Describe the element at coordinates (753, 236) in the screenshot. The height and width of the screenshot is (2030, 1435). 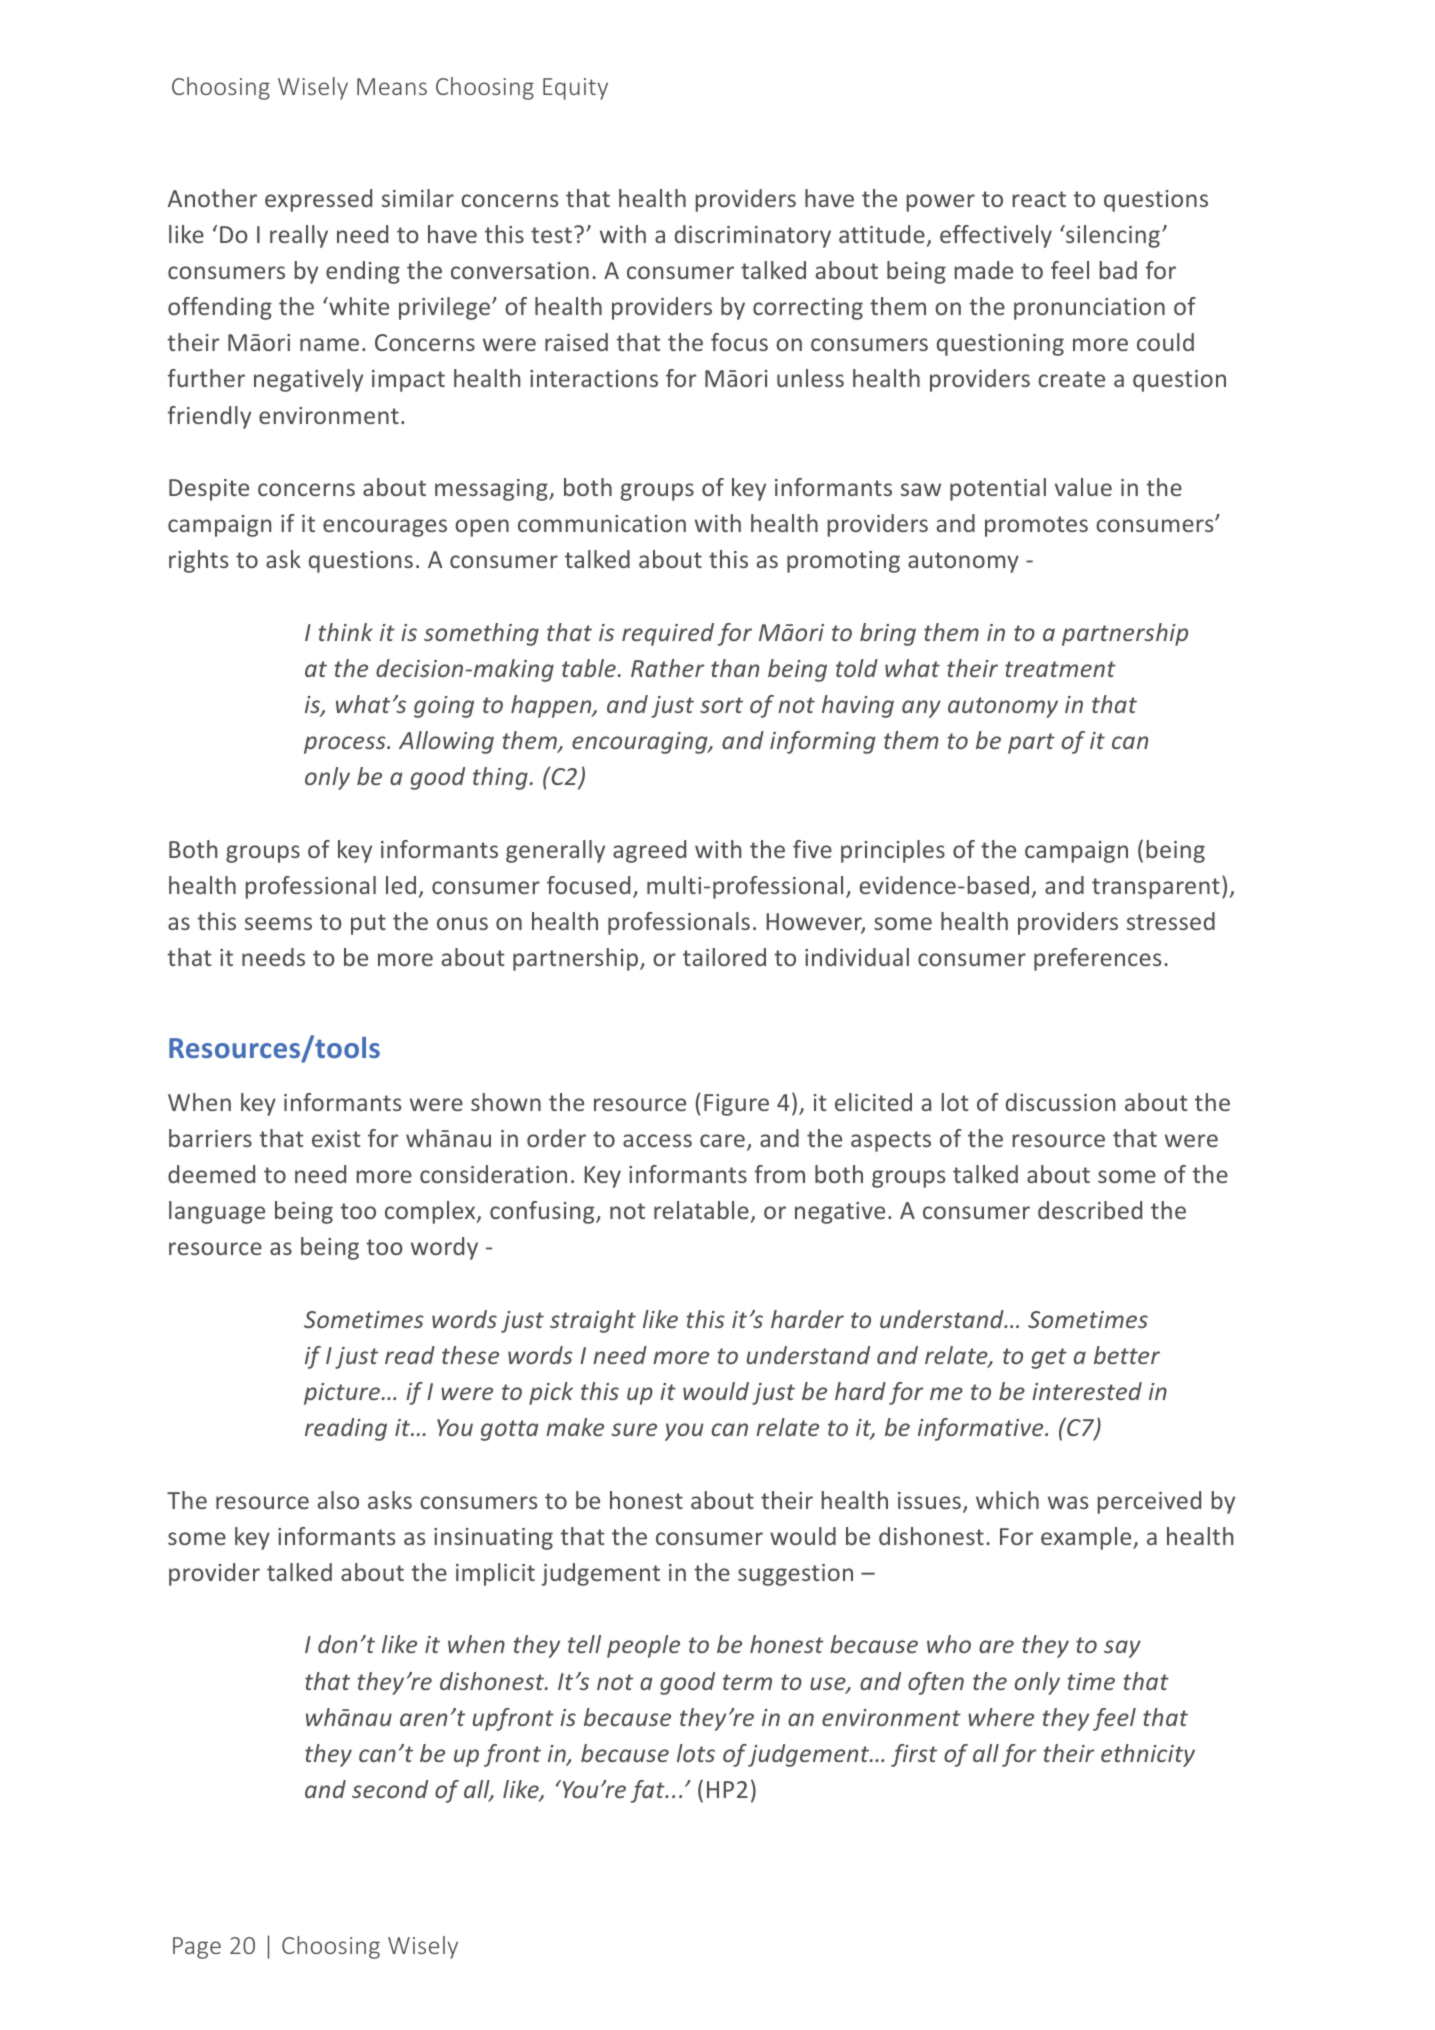
I see `discriminatory` at that location.
